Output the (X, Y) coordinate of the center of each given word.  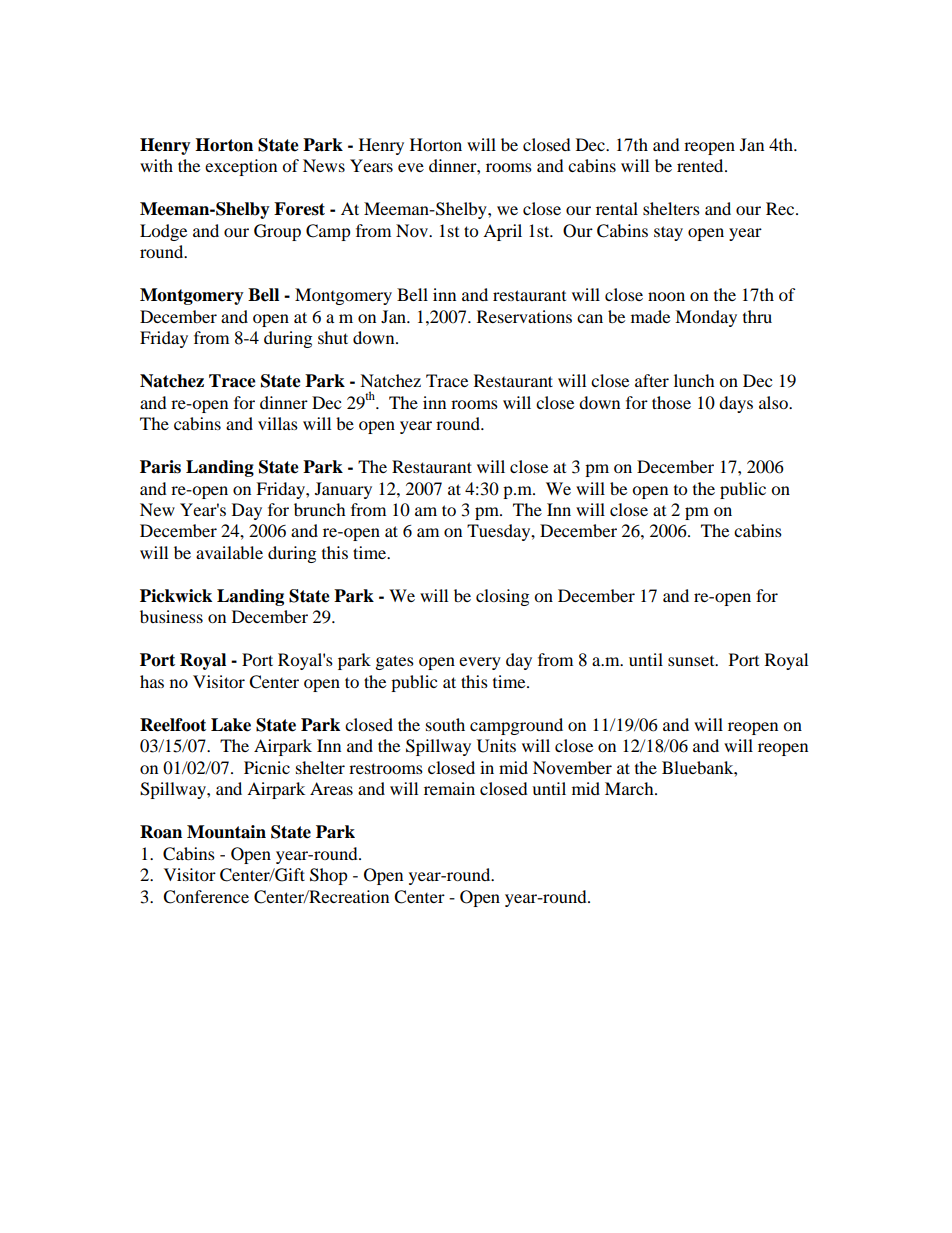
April (502, 232)
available (229, 552)
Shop (329, 876)
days (736, 404)
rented (701, 165)
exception (241, 167)
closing (502, 597)
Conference (206, 897)
